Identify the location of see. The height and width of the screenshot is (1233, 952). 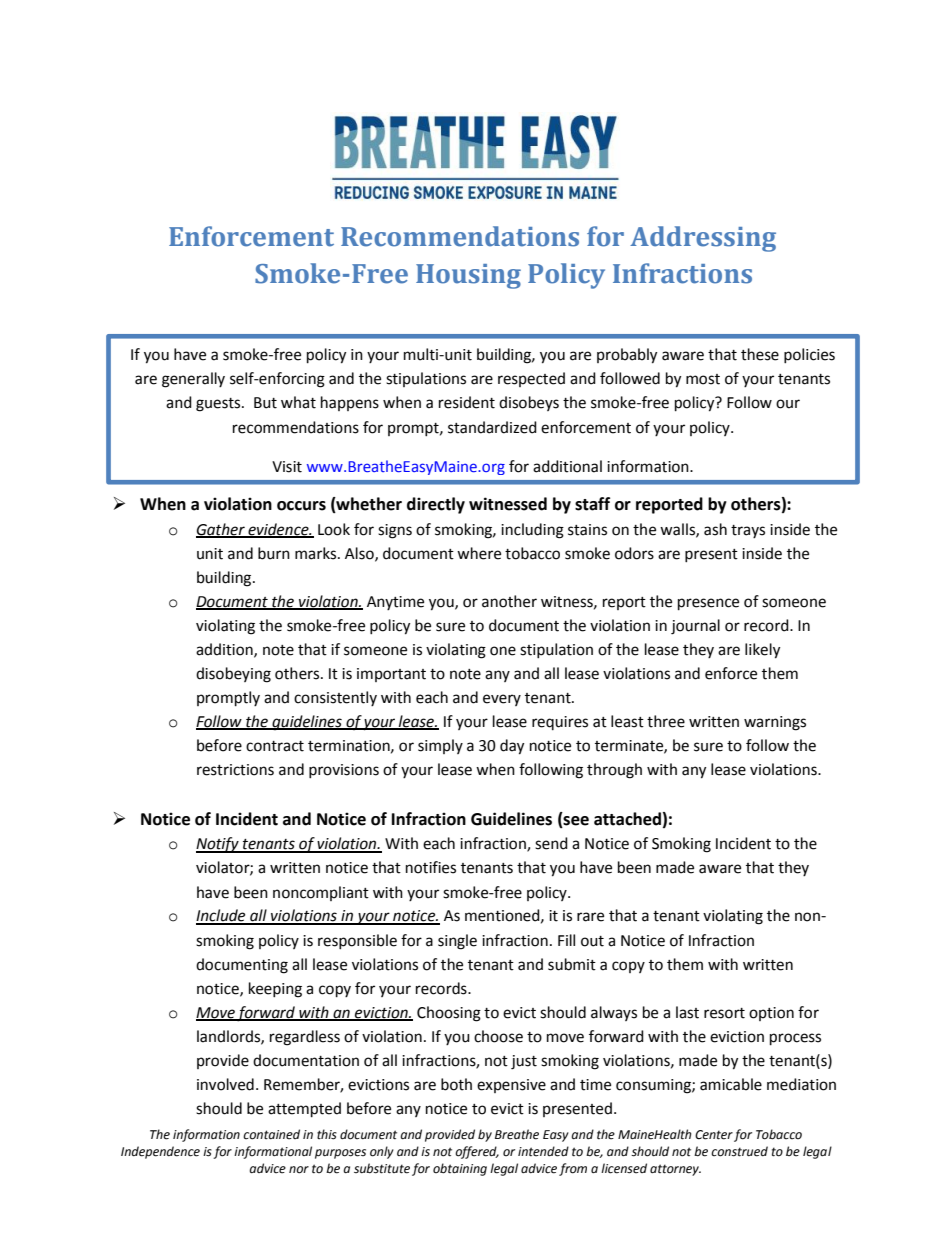
(575, 822).
